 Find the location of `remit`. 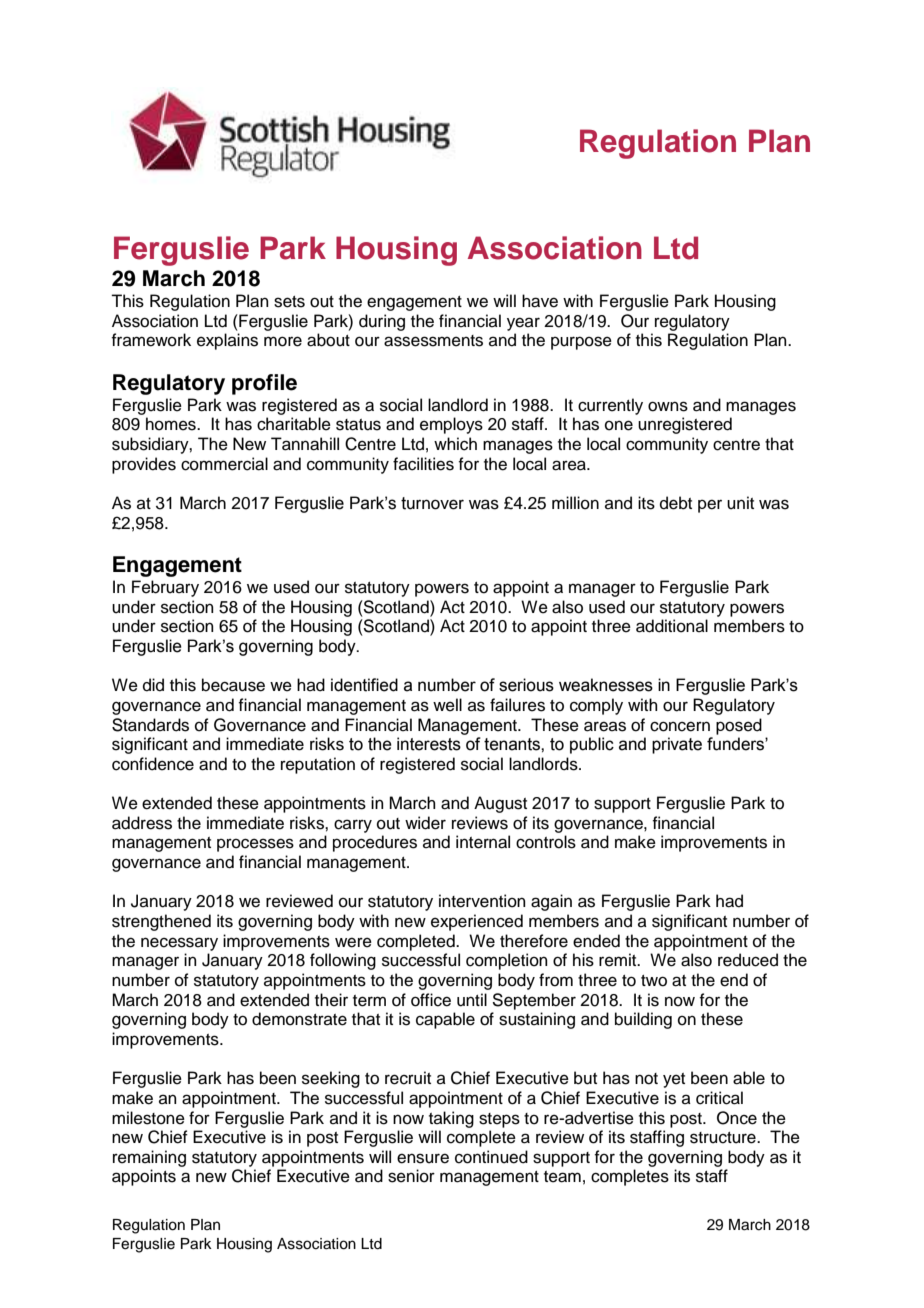

remit is located at coordinates (619, 960).
